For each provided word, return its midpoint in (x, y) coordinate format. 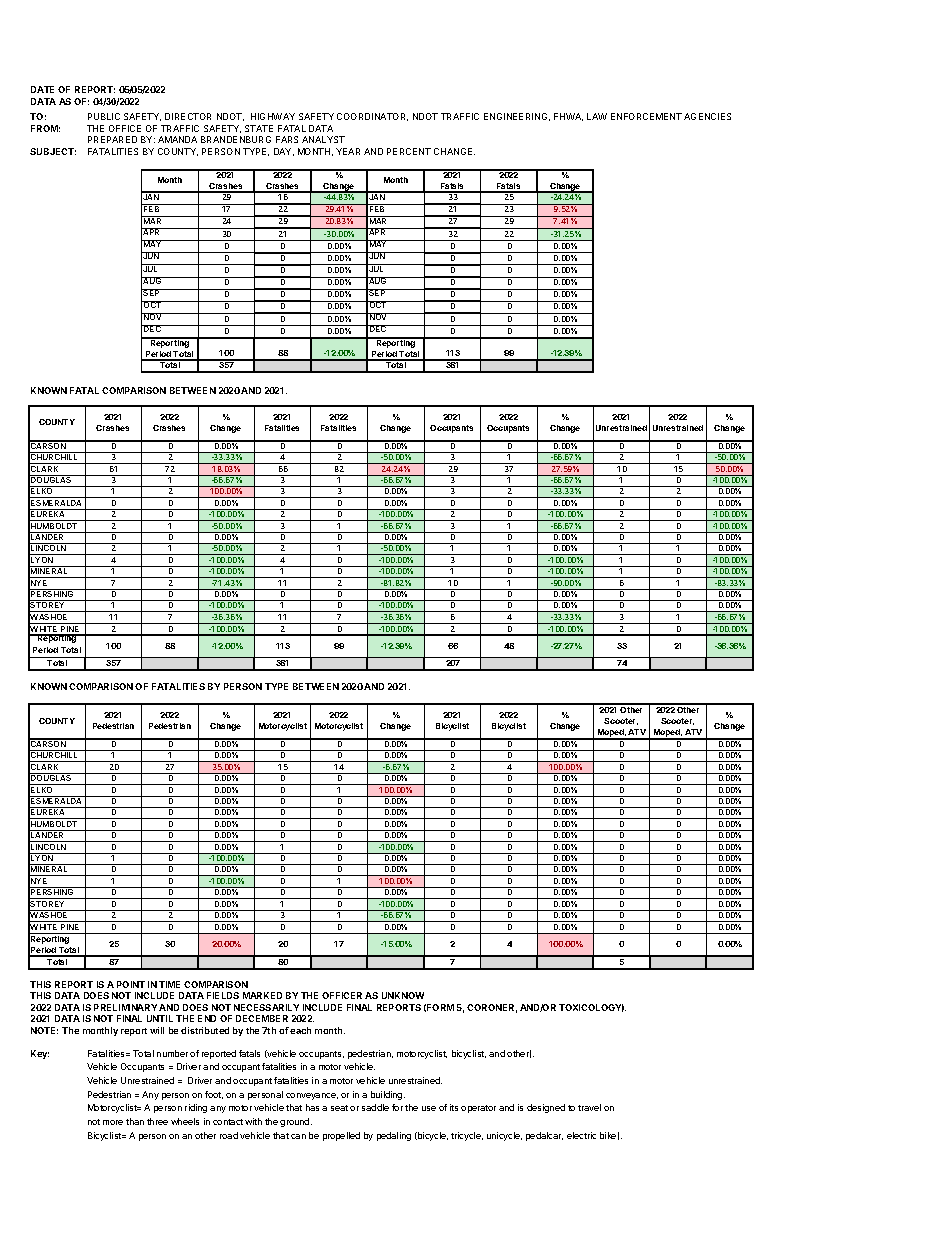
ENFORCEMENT (646, 116)
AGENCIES (707, 116)
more (113, 1122)
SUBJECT (53, 151)
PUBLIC (104, 116)
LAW (597, 116)
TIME (169, 984)
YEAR (348, 151)
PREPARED (112, 139)
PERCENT (409, 151)
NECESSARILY (266, 1007)
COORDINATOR (372, 117)
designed (546, 1108)
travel (589, 1107)
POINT (131, 984)
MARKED (262, 995)
